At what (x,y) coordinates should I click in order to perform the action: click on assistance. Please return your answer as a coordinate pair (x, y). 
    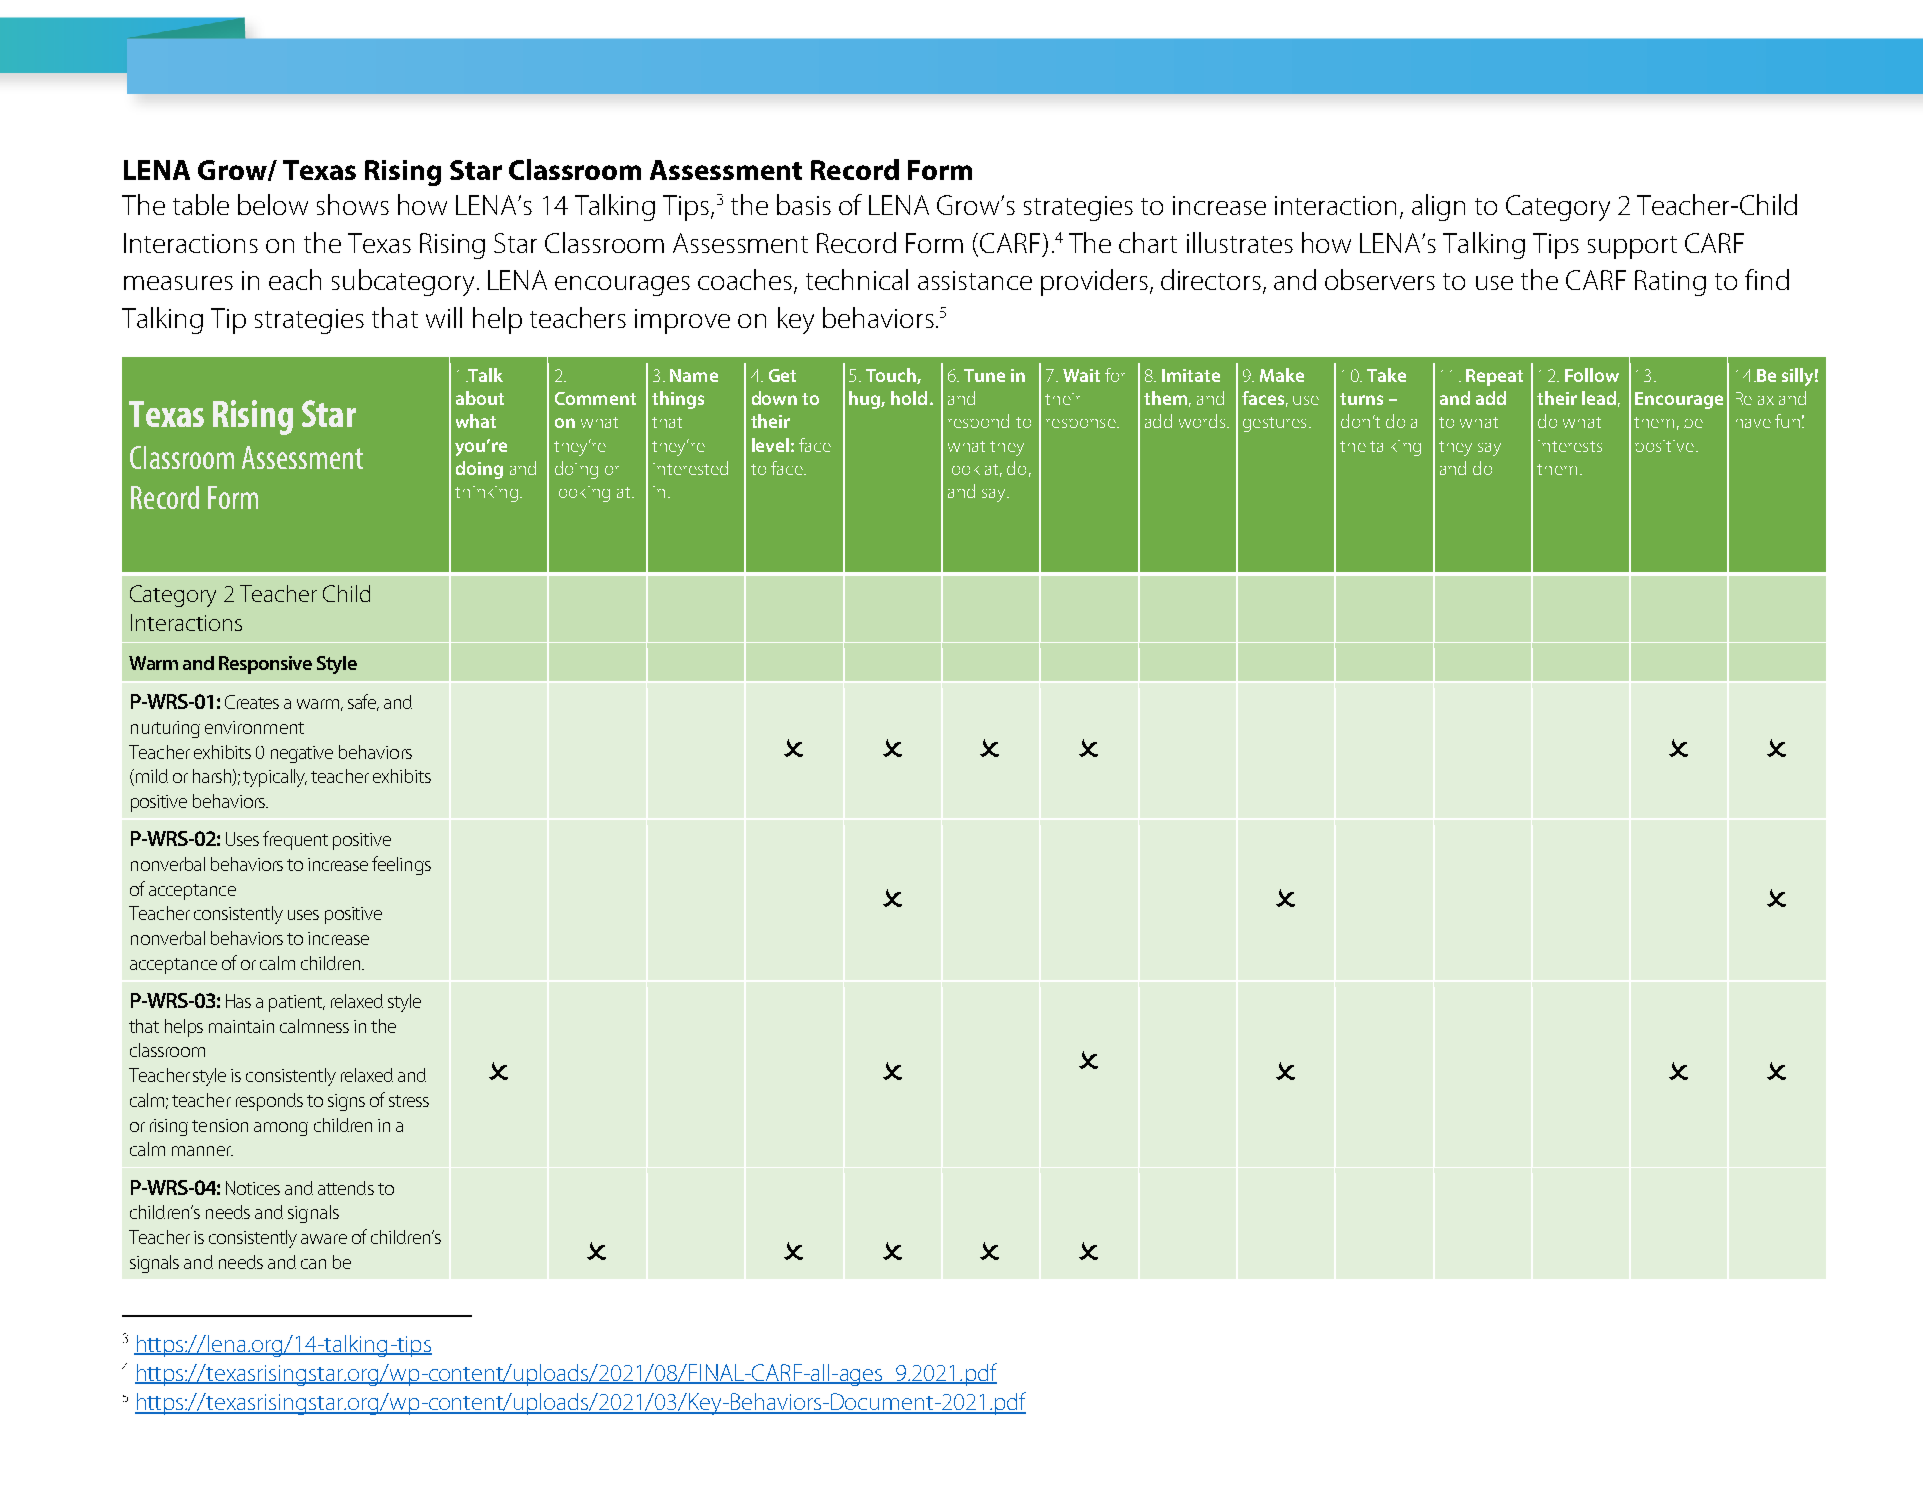
    Looking at the image, I should click on (975, 280).
